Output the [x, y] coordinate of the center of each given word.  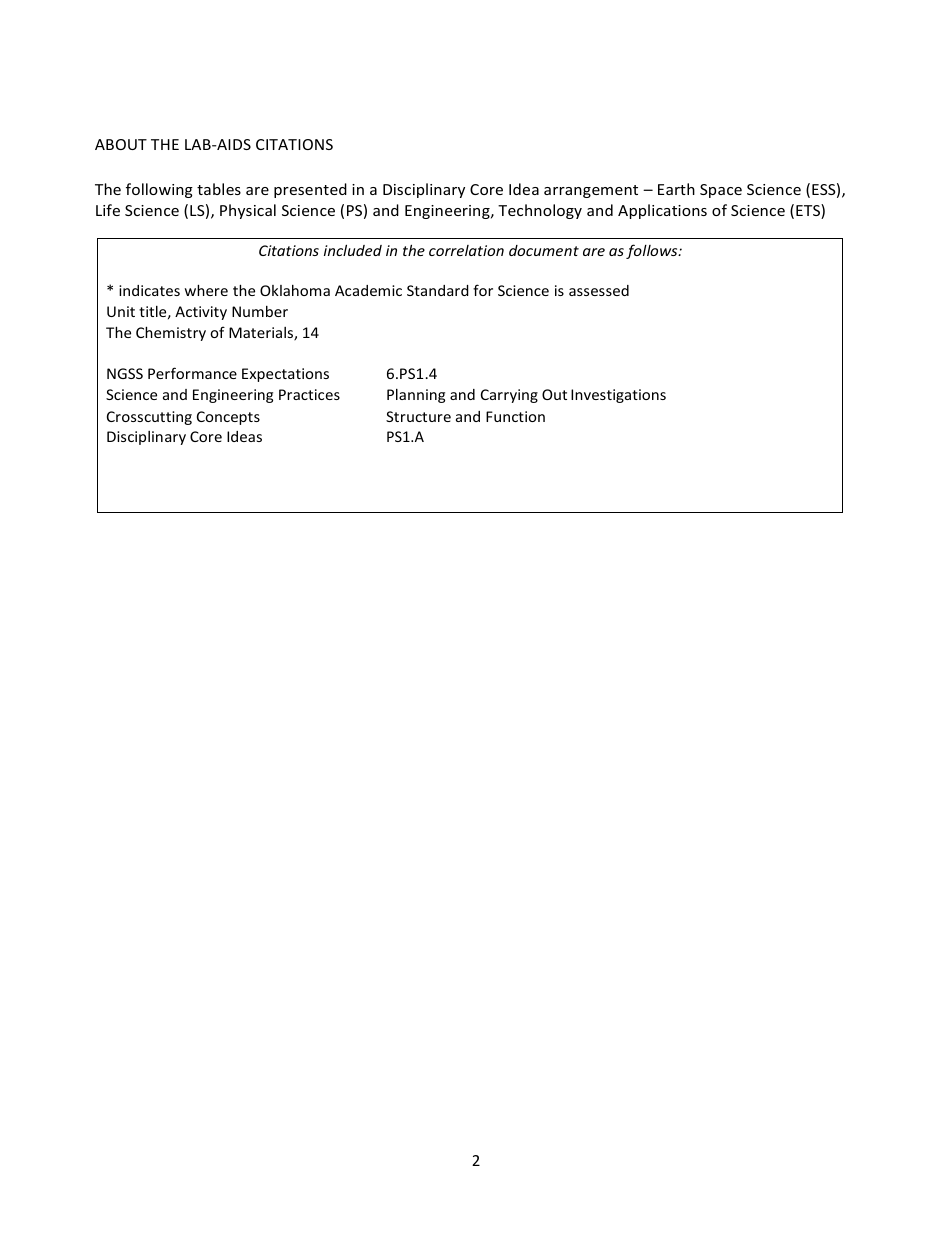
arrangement [591, 191]
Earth [676, 189]
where [206, 290]
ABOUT [121, 144]
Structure [418, 416]
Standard [438, 290]
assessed [599, 290]
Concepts [228, 418]
